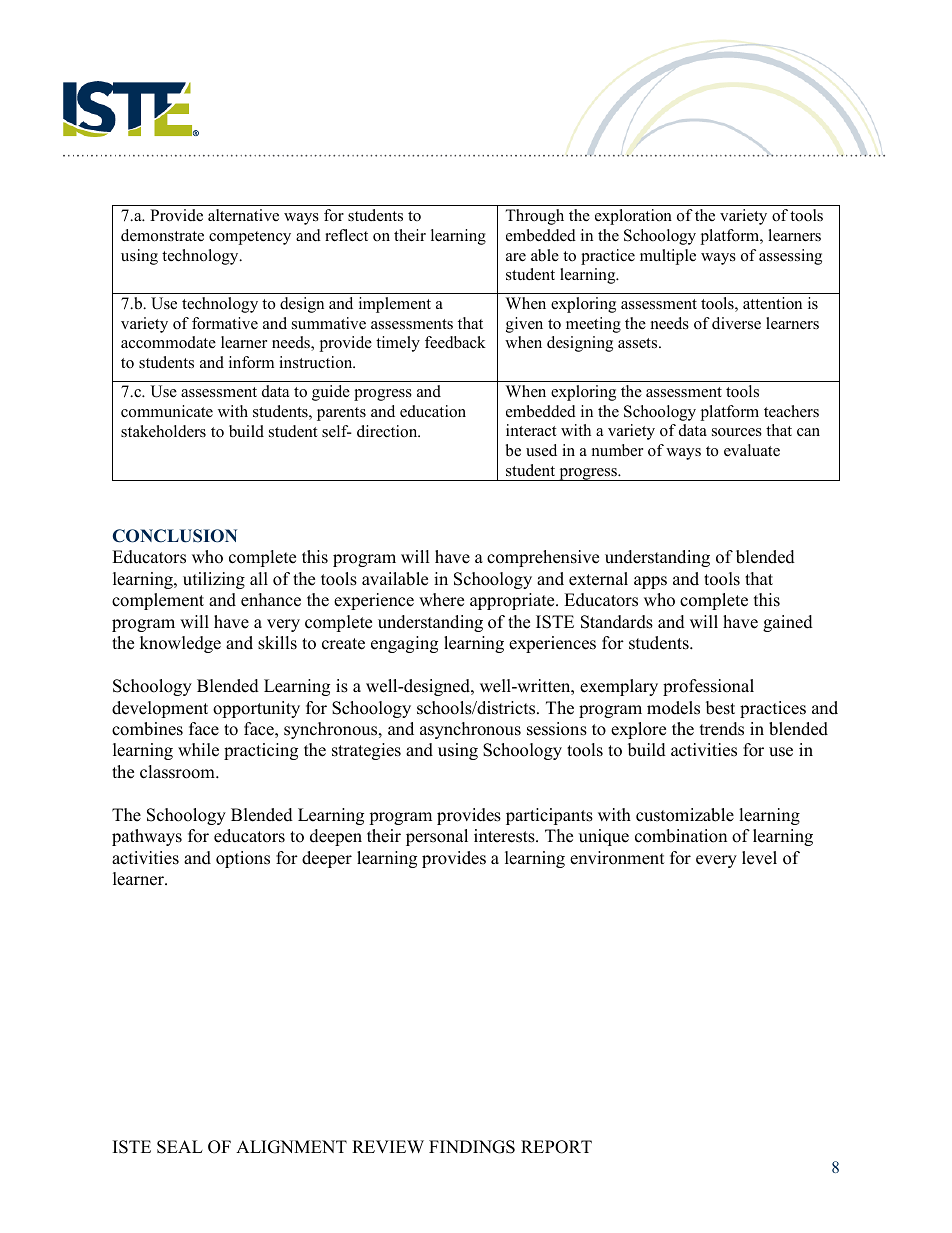 The height and width of the screenshot is (1233, 952). I want to click on interests, so click(505, 836).
